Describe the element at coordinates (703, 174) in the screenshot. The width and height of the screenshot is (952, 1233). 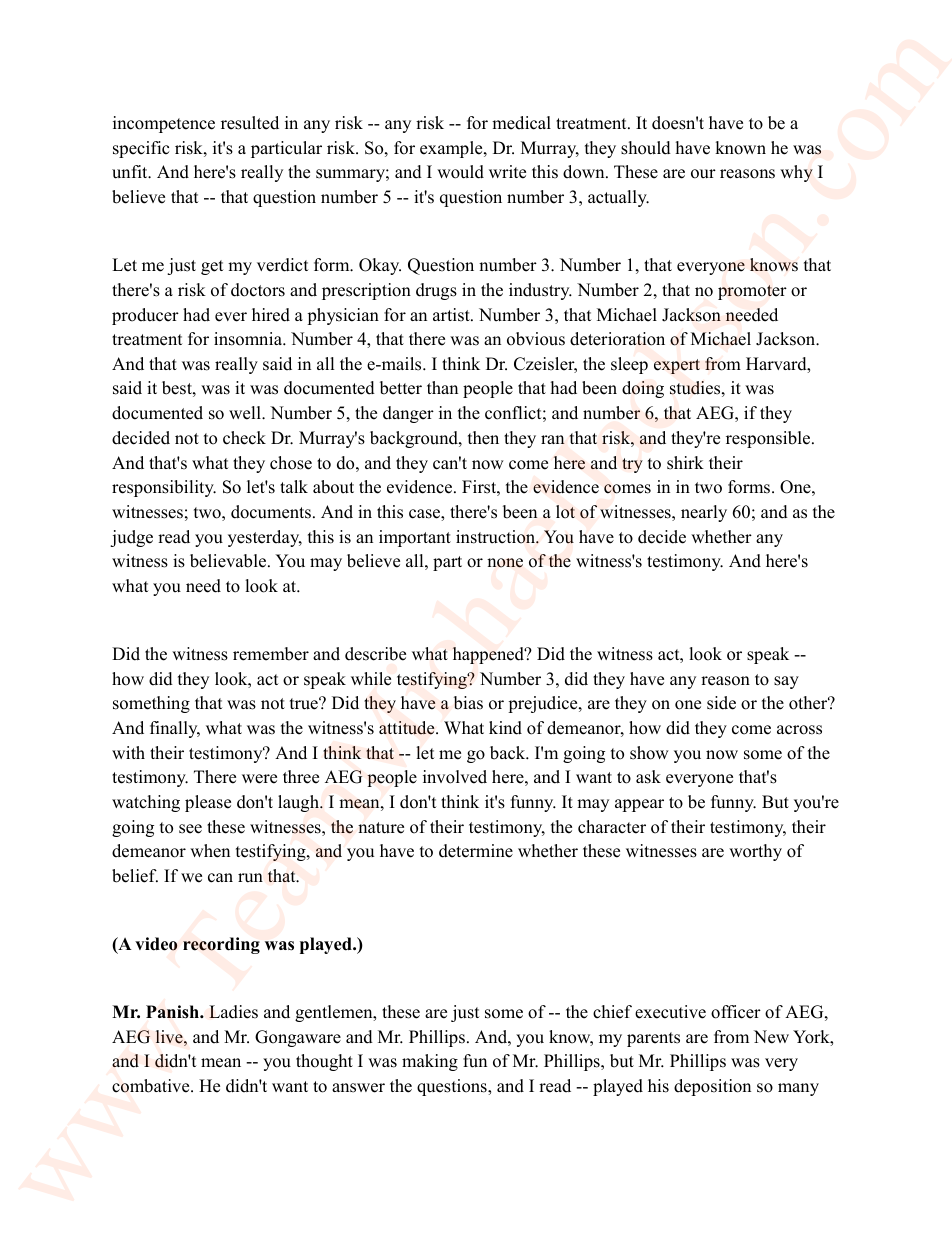
I see `our` at that location.
